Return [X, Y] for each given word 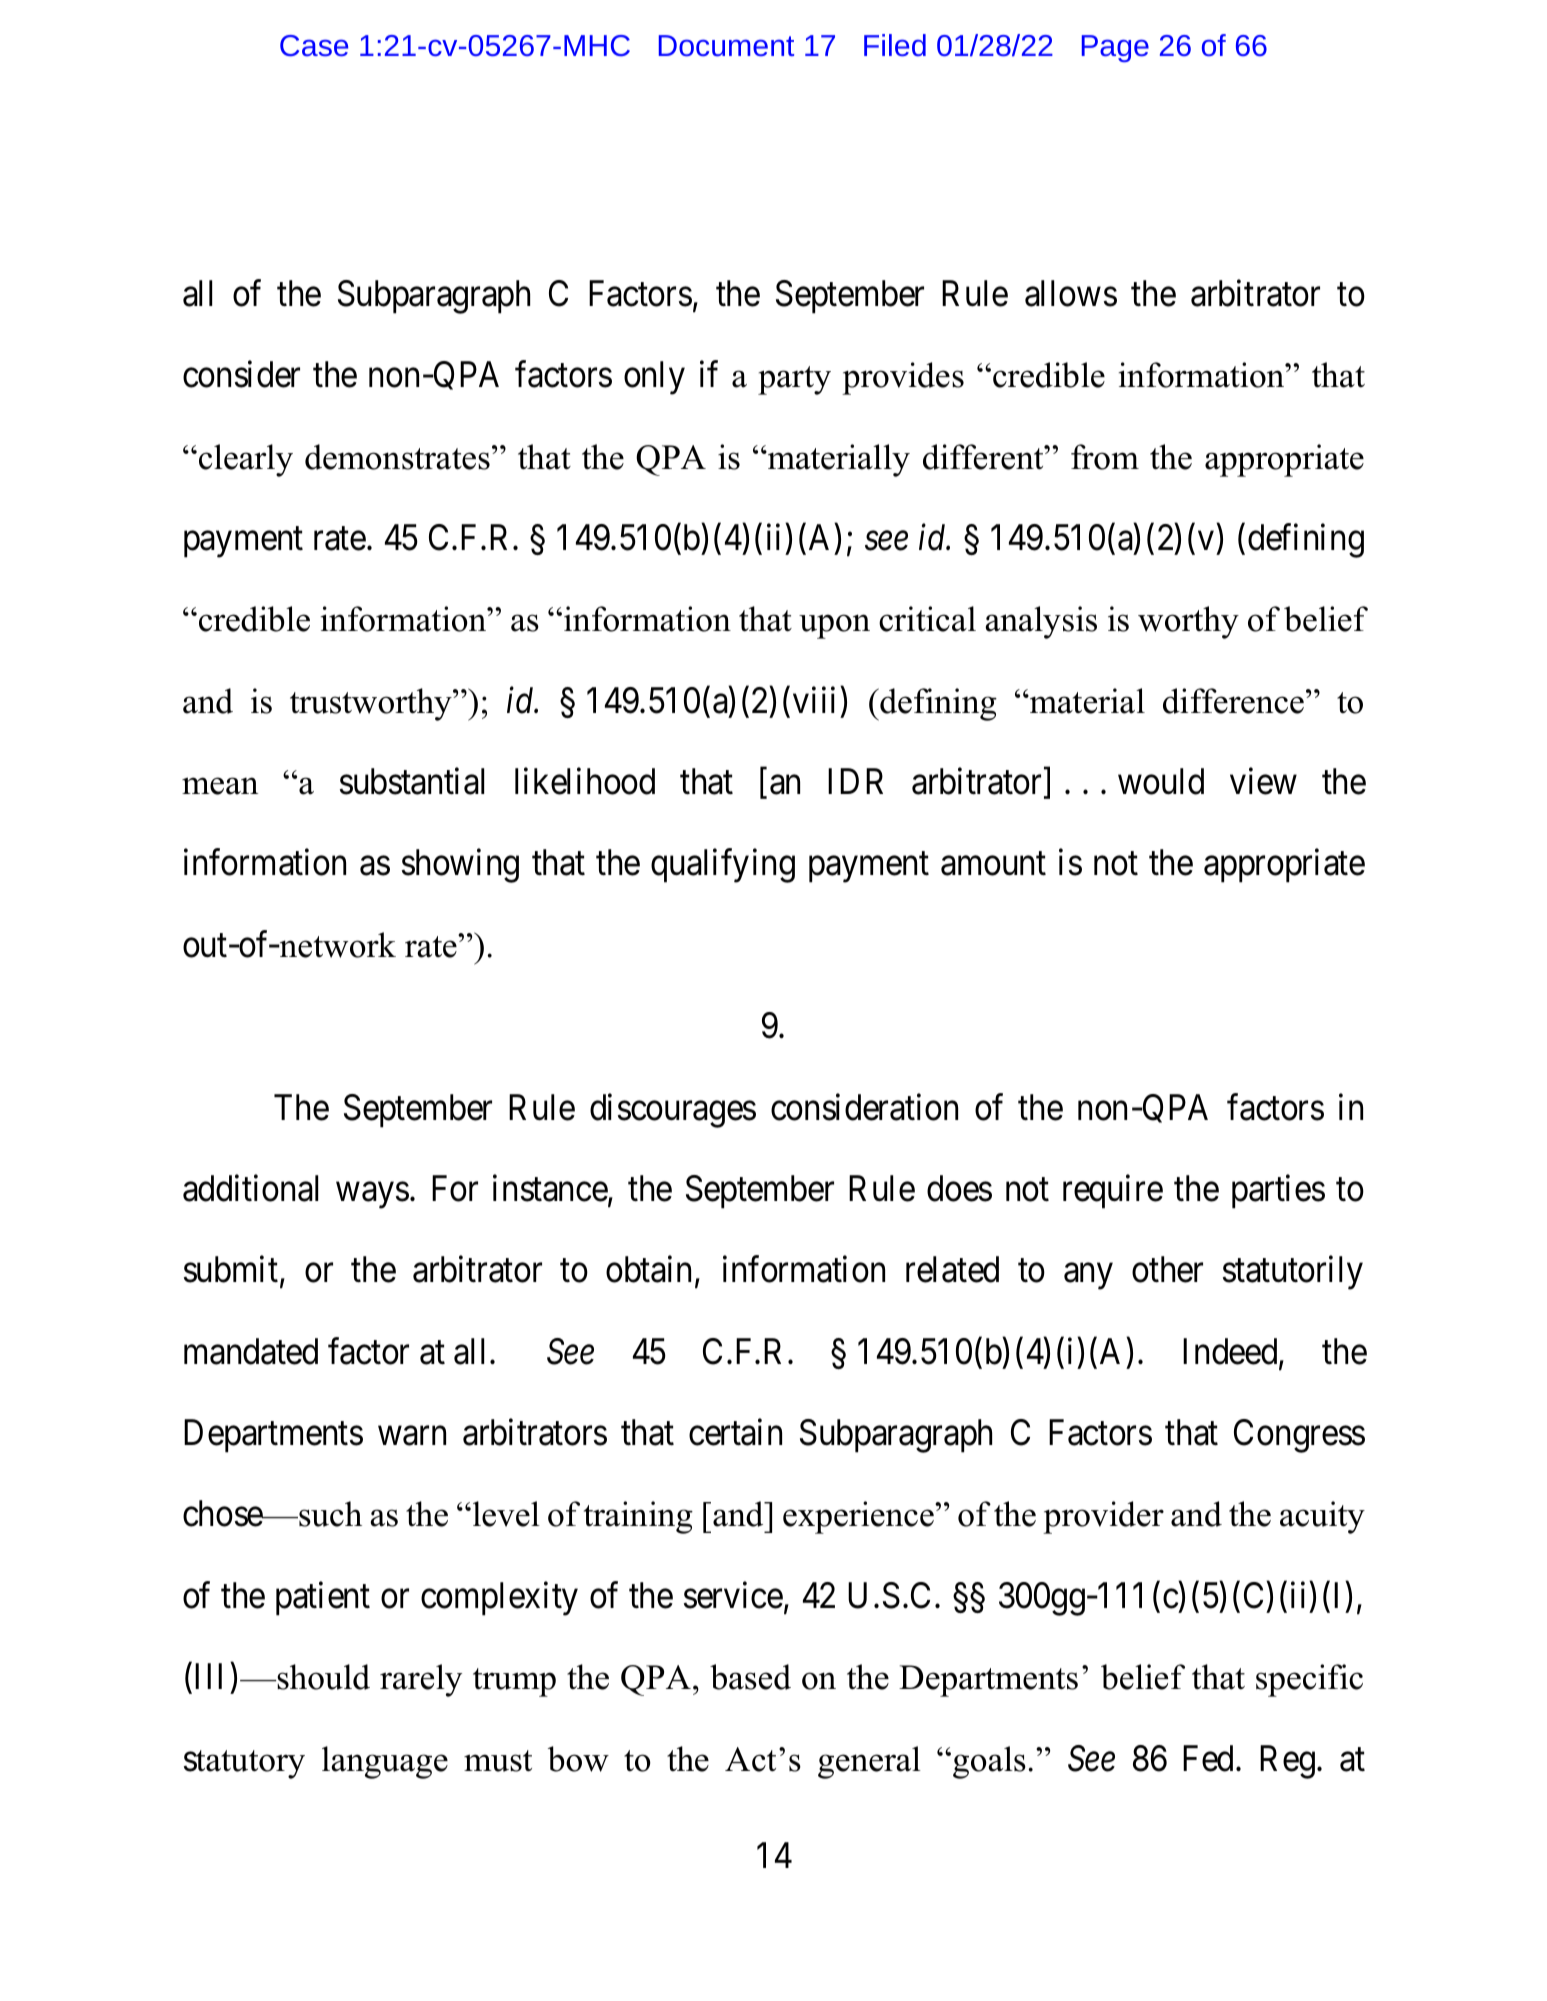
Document [726, 45]
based [750, 1677]
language [385, 1762]
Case [314, 45]
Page [1115, 48]
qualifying [723, 866]
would [1161, 781]
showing [460, 866]
